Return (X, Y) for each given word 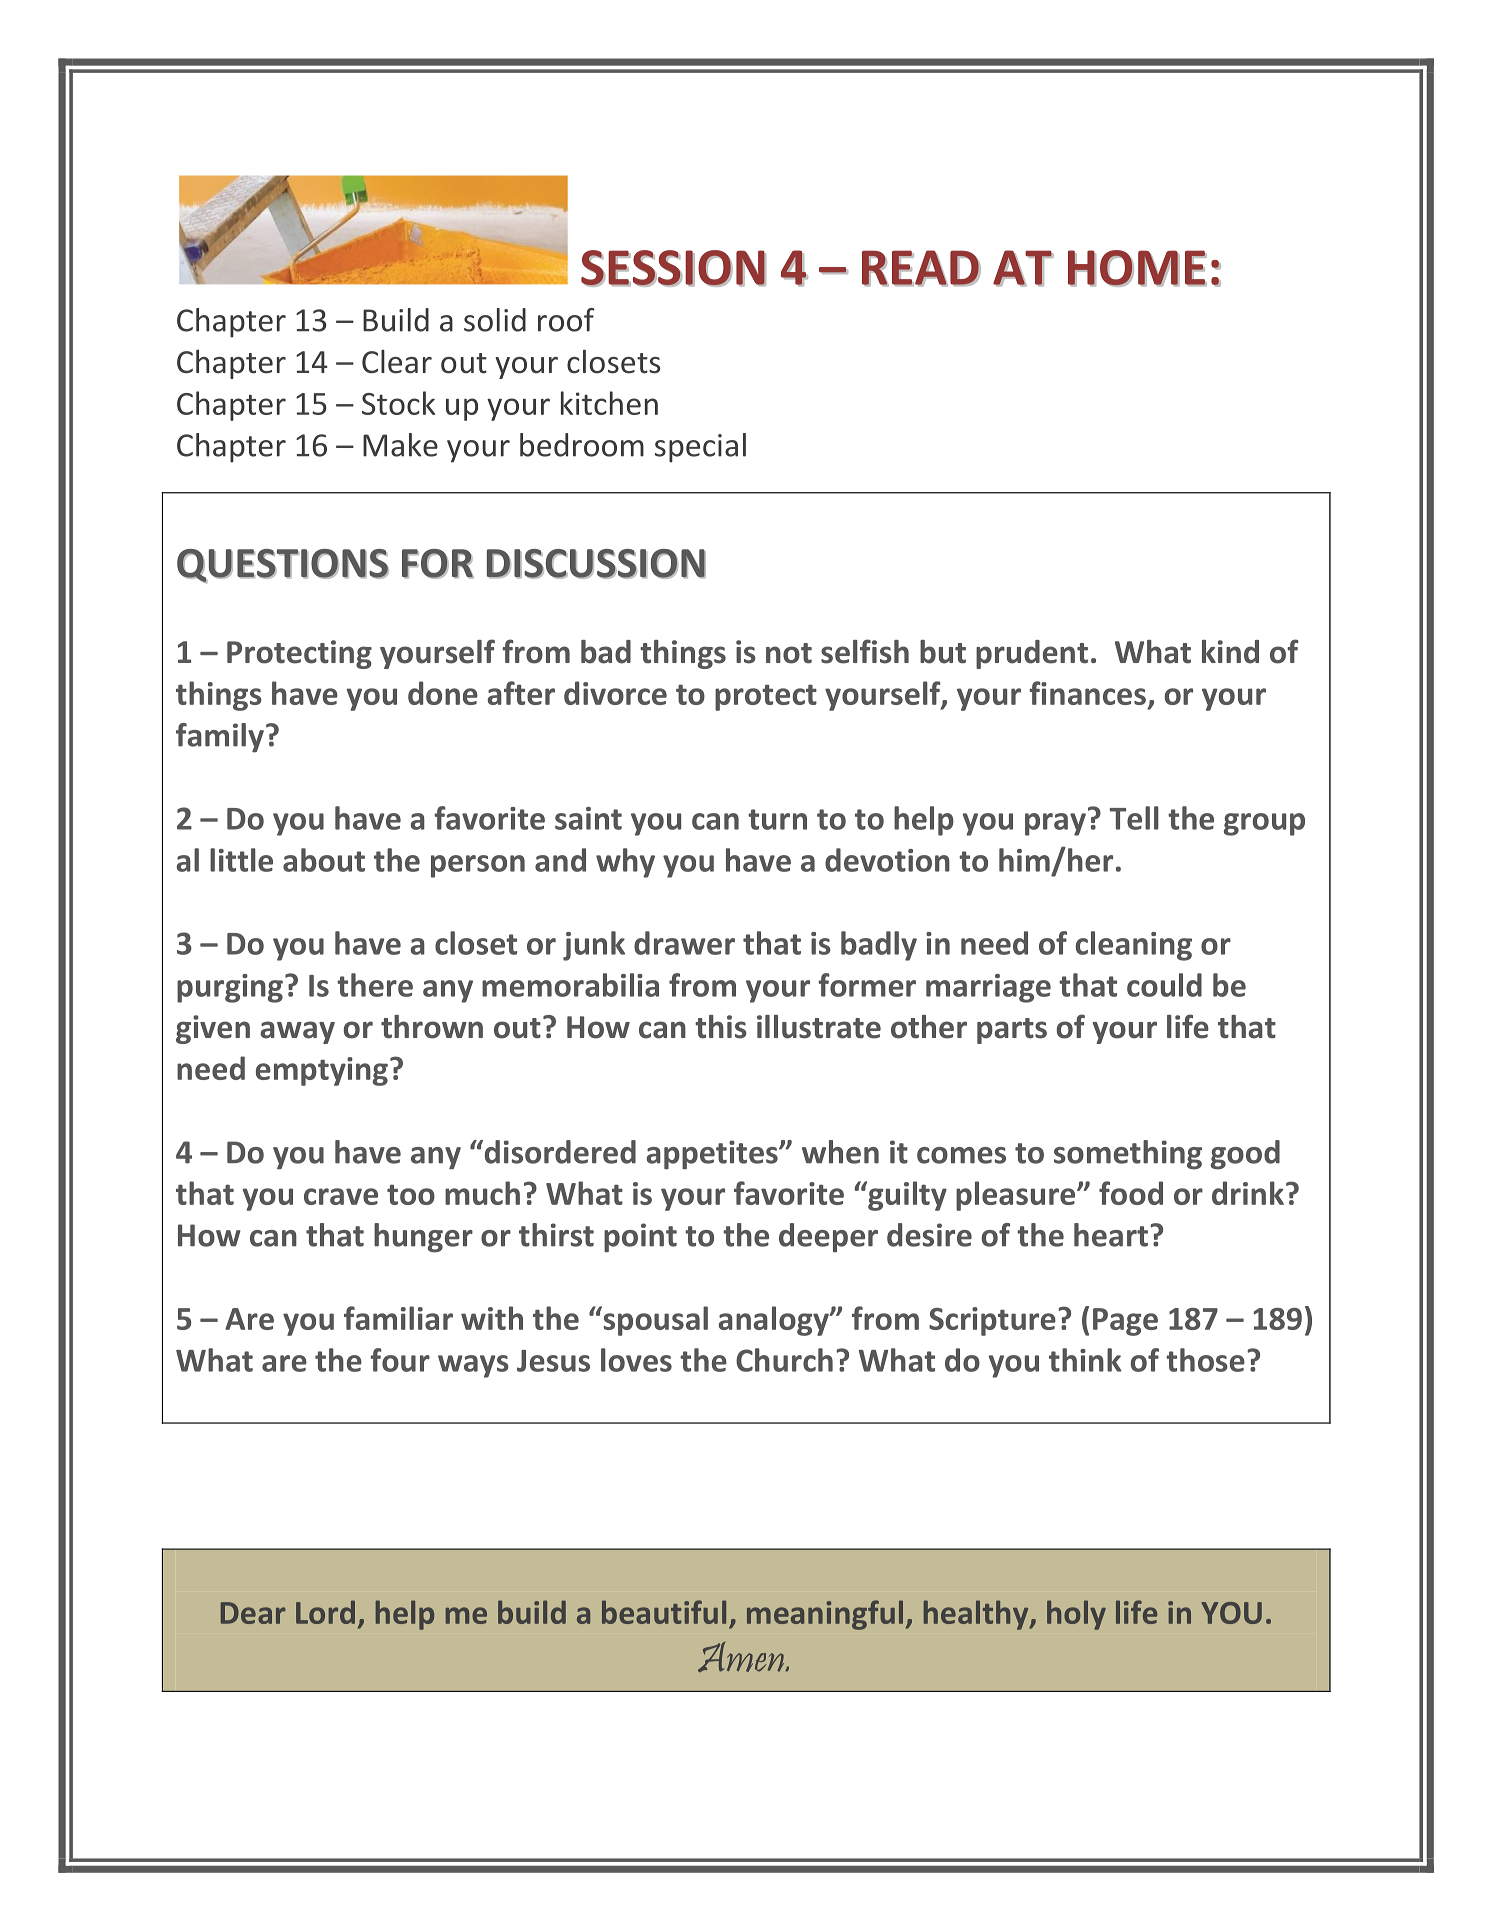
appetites (713, 1155)
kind (1230, 652)
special (700, 448)
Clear (397, 361)
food (1131, 1193)
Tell (1134, 818)
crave (341, 1196)
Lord (325, 1612)
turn (777, 819)
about (324, 860)
